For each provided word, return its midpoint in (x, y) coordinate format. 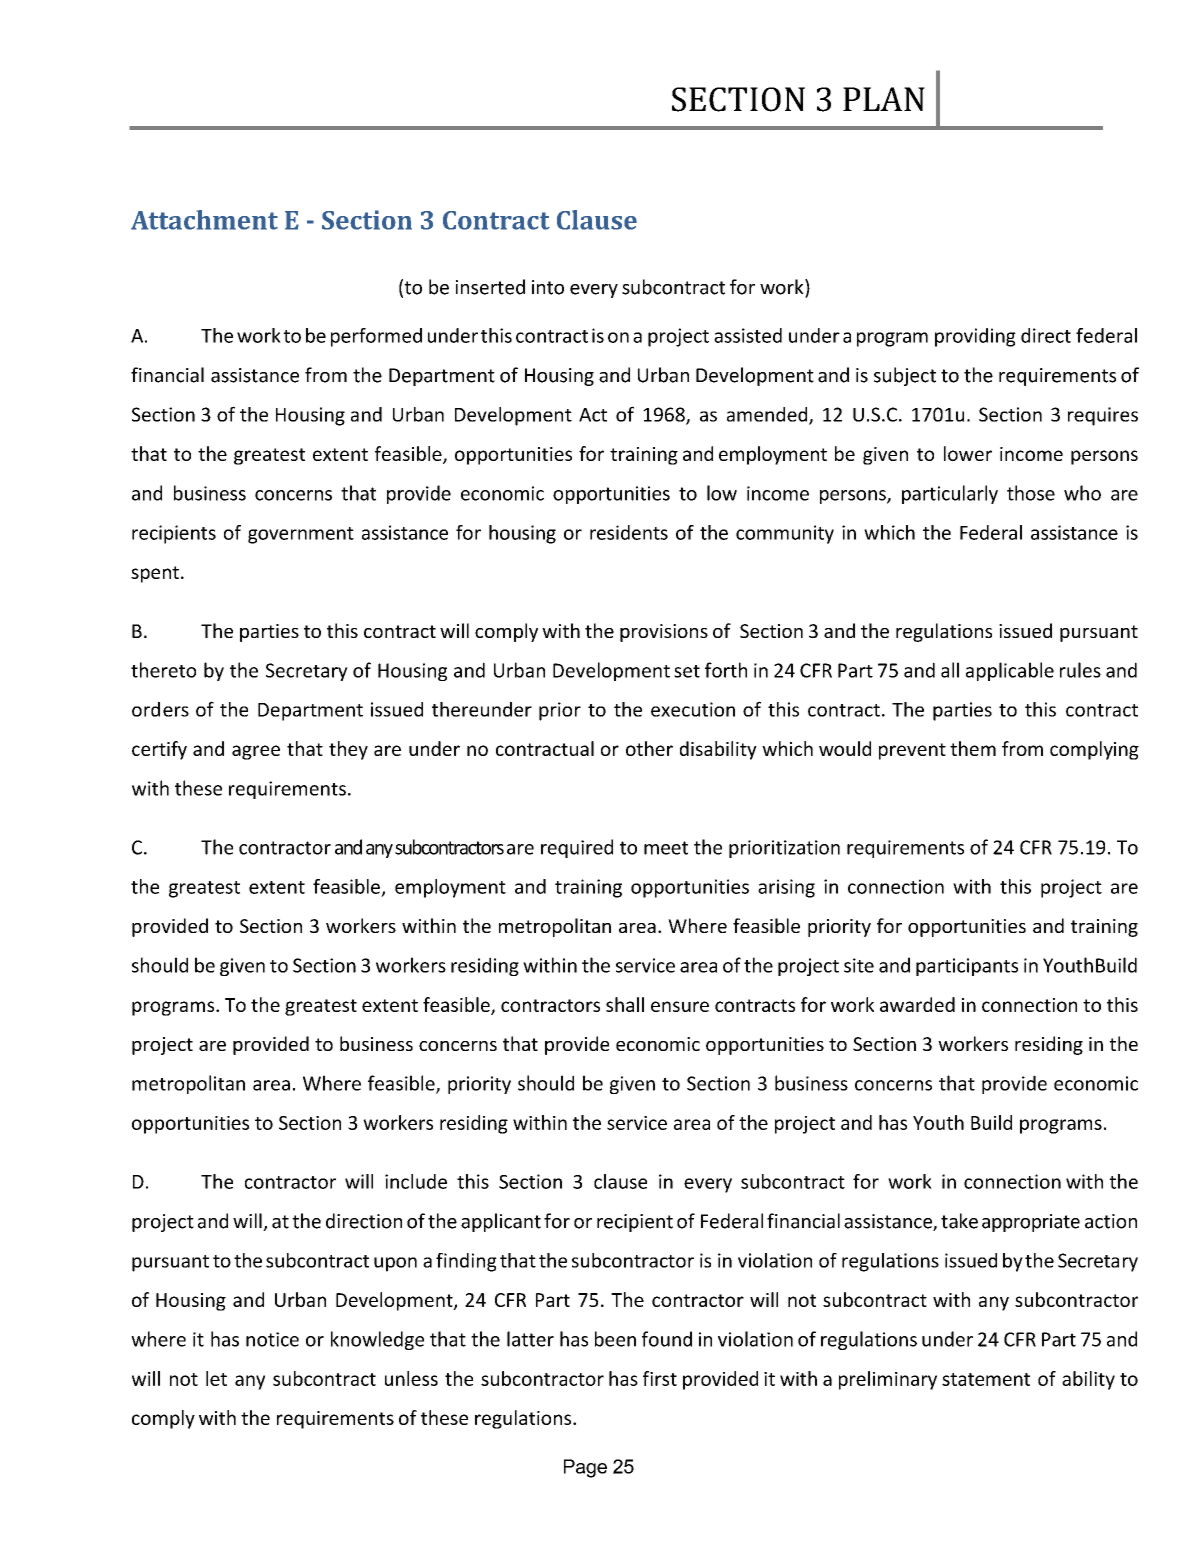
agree (256, 752)
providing (975, 337)
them (973, 748)
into (548, 287)
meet (666, 848)
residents (629, 532)
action (1111, 1221)
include (416, 1181)
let (216, 1378)
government (301, 535)
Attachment (204, 220)
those (1031, 493)
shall (625, 1004)
